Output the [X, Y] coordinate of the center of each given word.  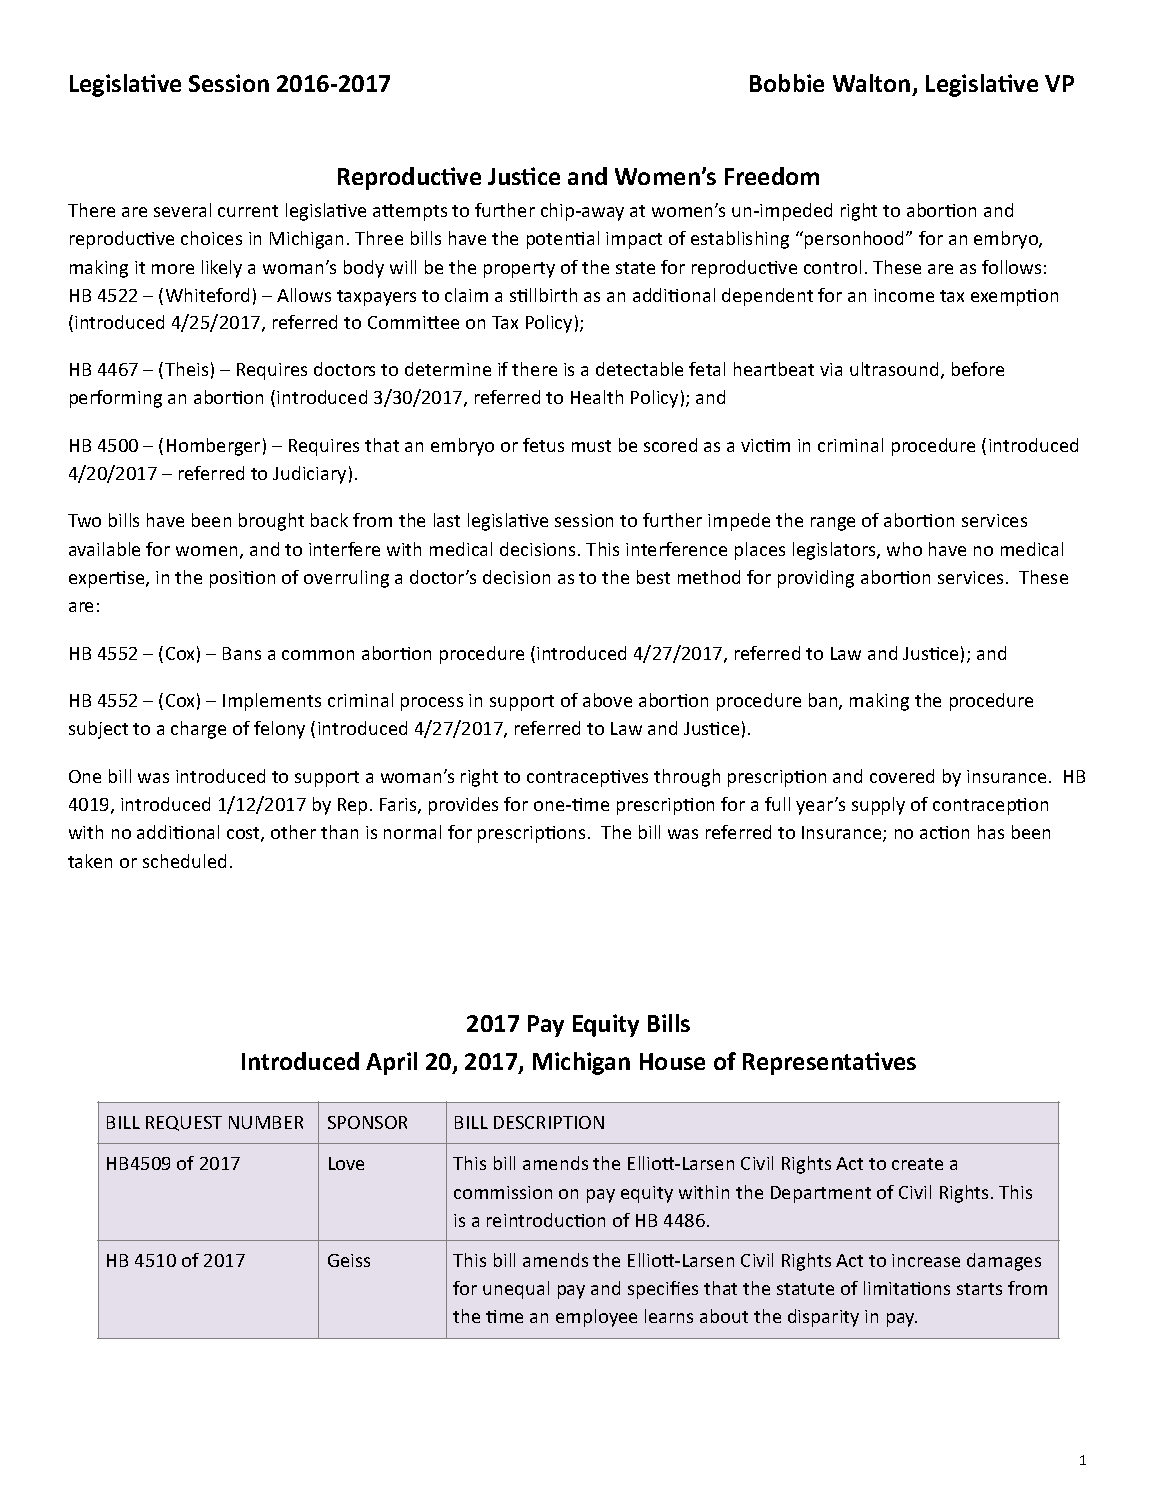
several [182, 210]
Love [346, 1163]
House [672, 1061]
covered [902, 776]
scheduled [184, 861]
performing [116, 399]
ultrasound [894, 369]
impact [634, 240]
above [607, 700]
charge [198, 730]
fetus [543, 445]
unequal [516, 1290]
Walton [871, 83]
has [991, 832]
